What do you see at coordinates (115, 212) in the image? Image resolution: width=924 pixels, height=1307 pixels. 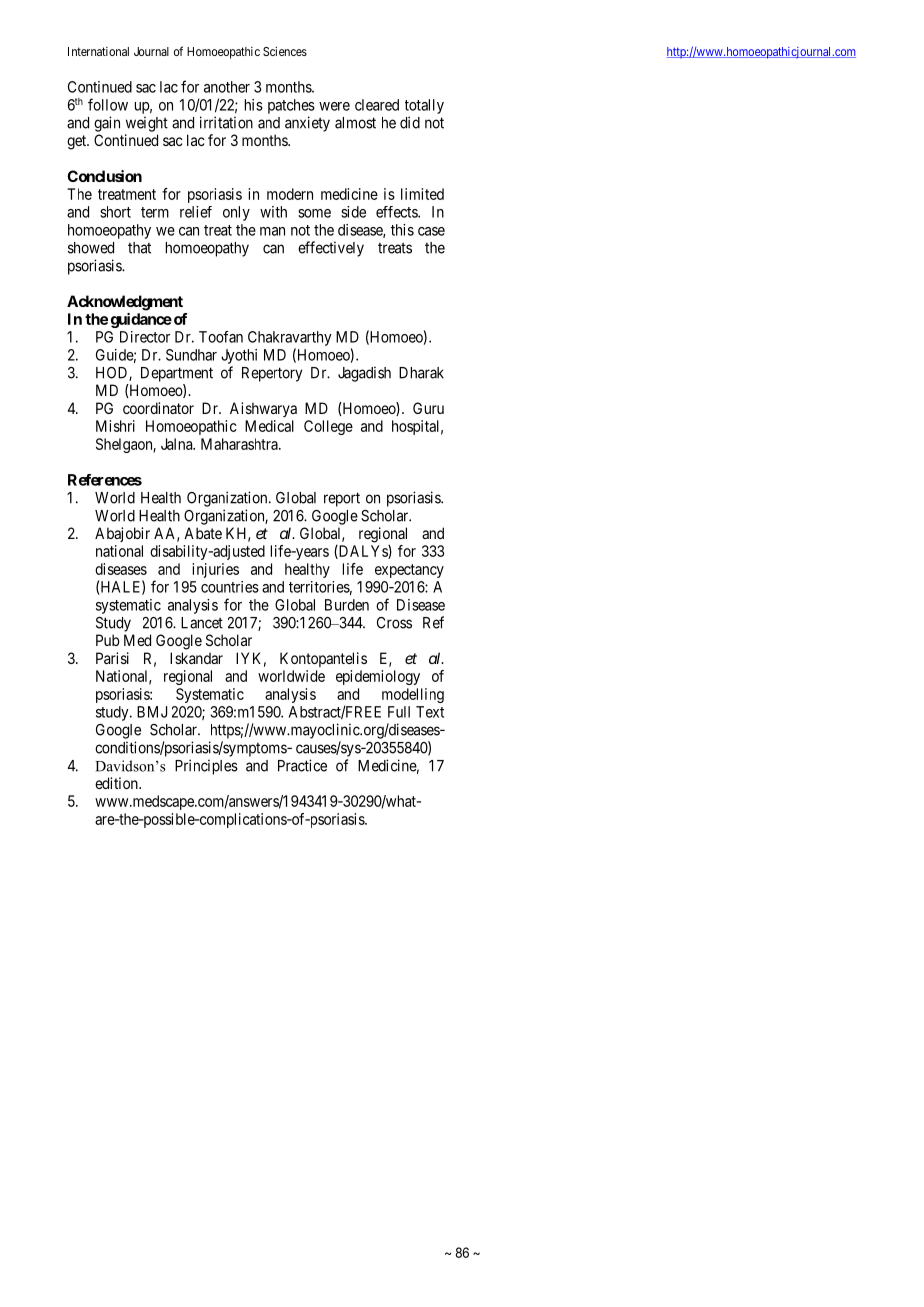 I see `short` at bounding box center [115, 212].
